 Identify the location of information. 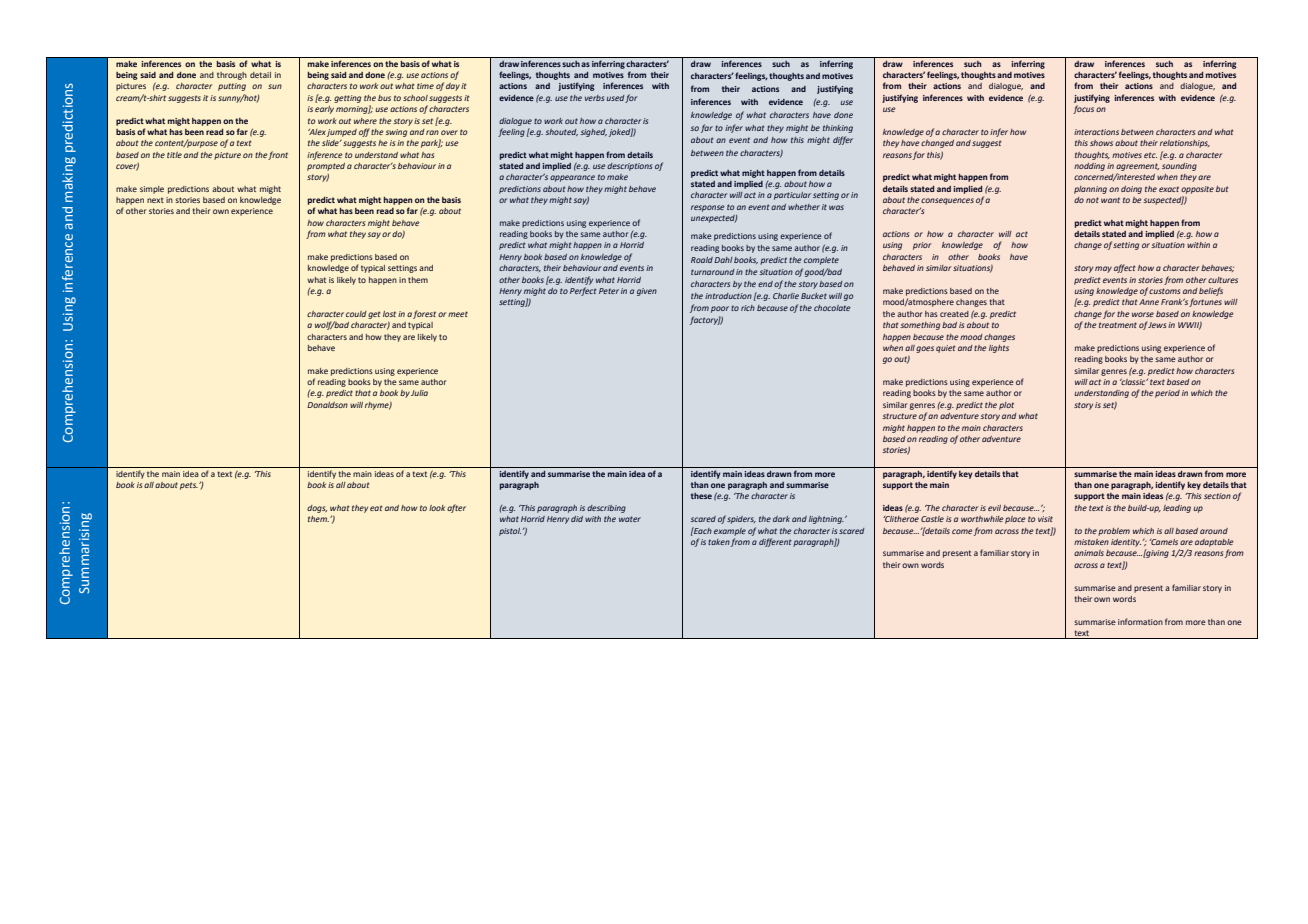
(1140, 621).
